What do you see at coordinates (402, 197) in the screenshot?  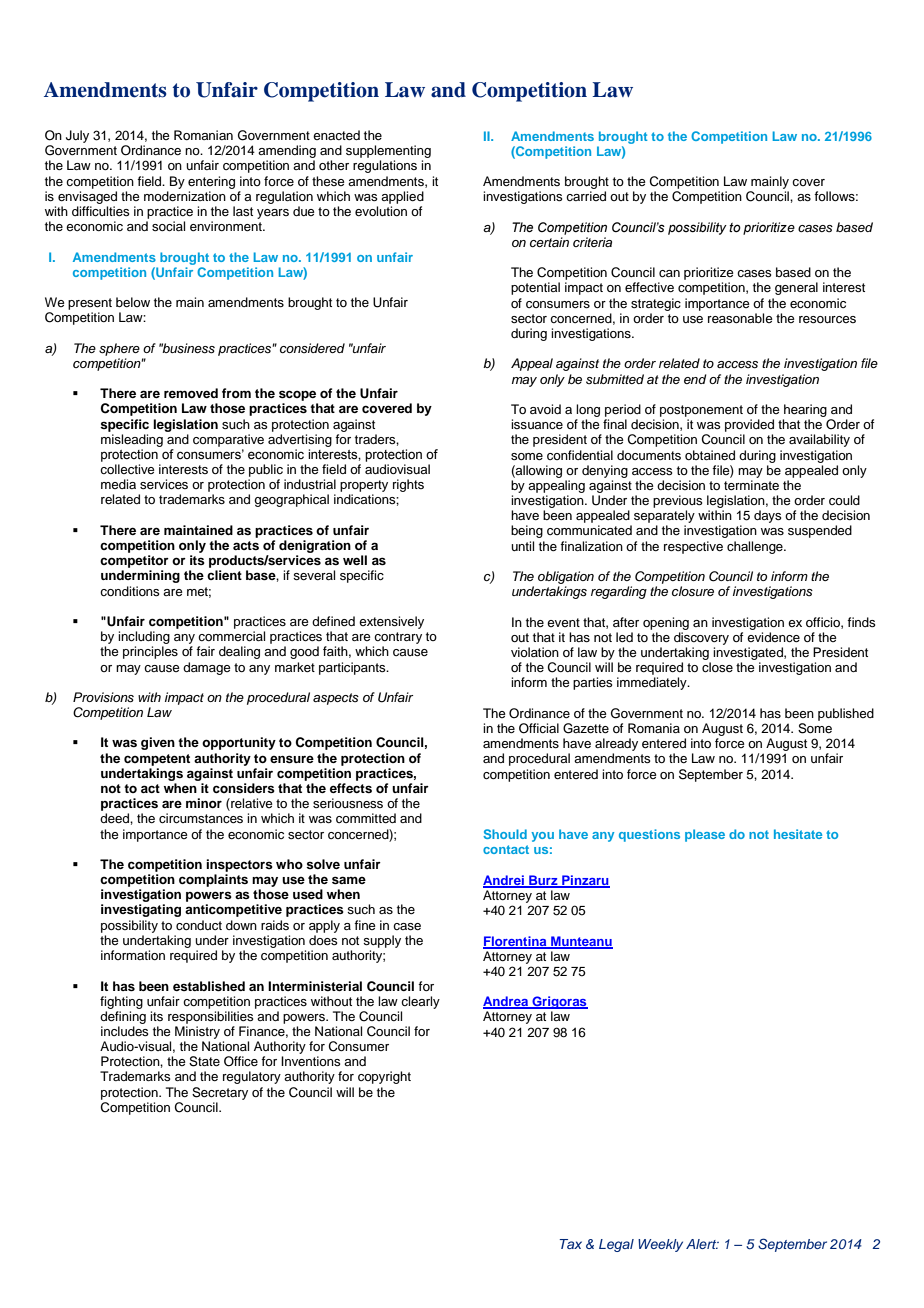 I see `applied` at bounding box center [402, 197].
